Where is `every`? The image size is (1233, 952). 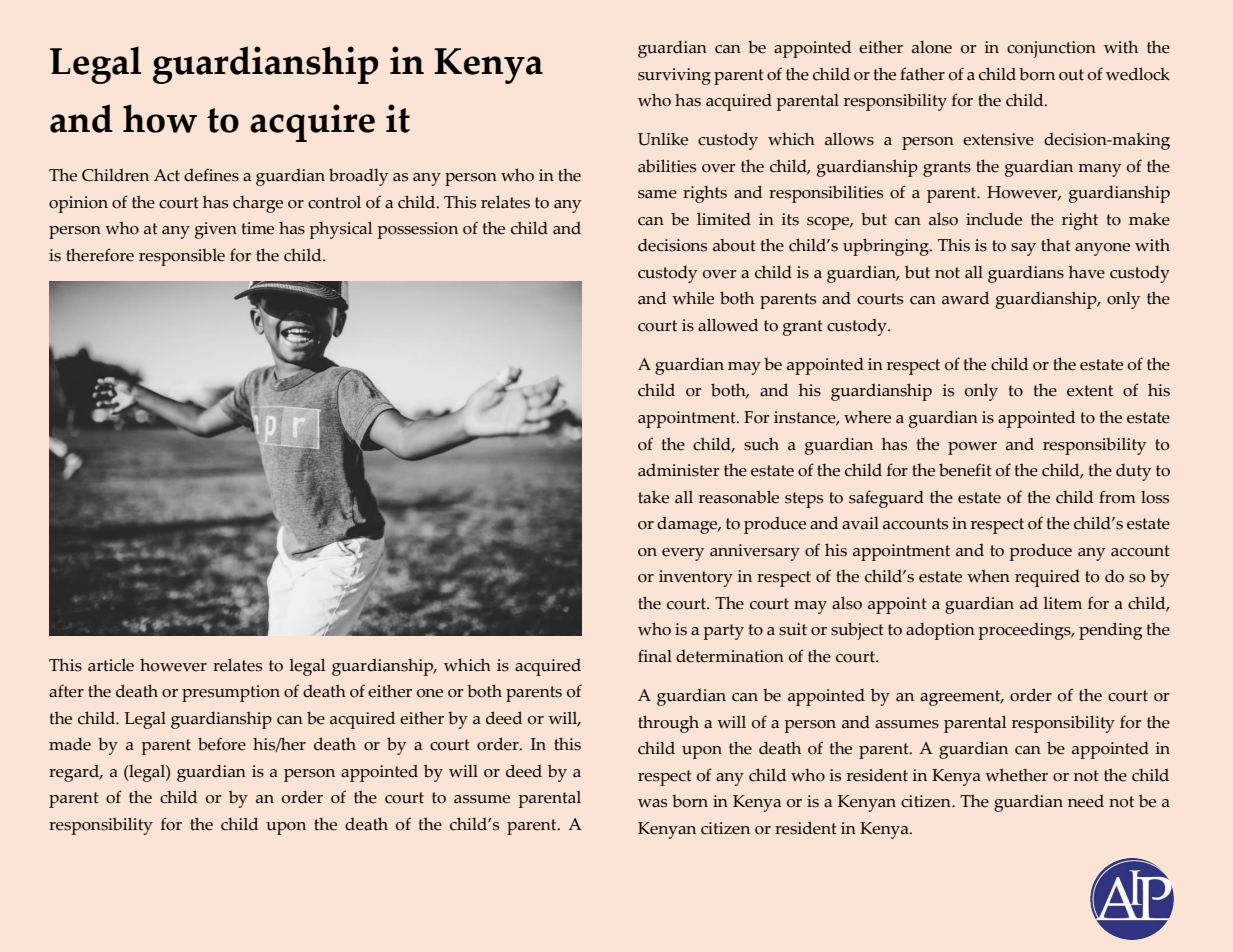
every is located at coordinates (683, 554).
